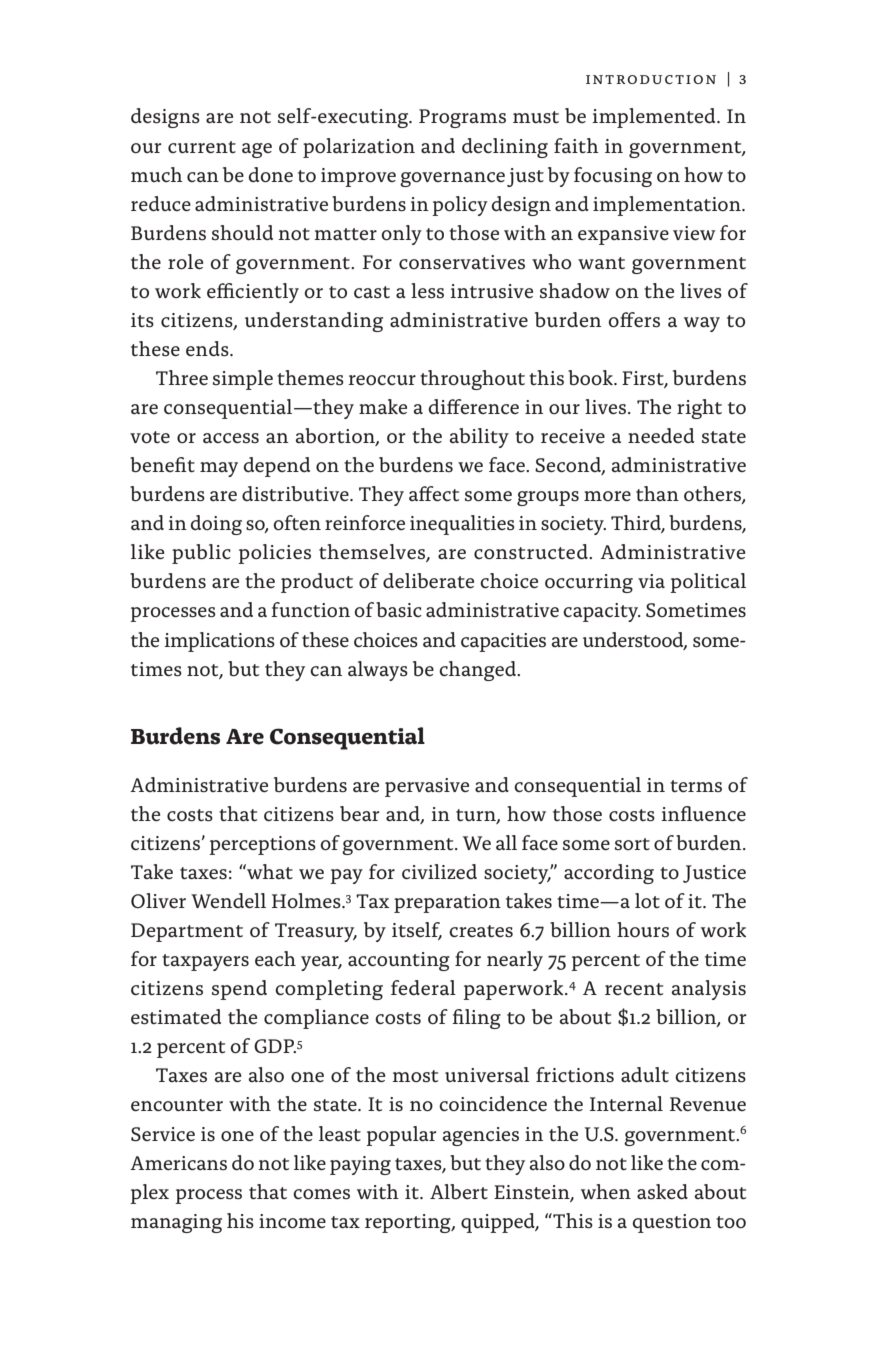 Image resolution: width=896 pixels, height=1345 pixels. I want to click on perceptions, so click(262, 845).
